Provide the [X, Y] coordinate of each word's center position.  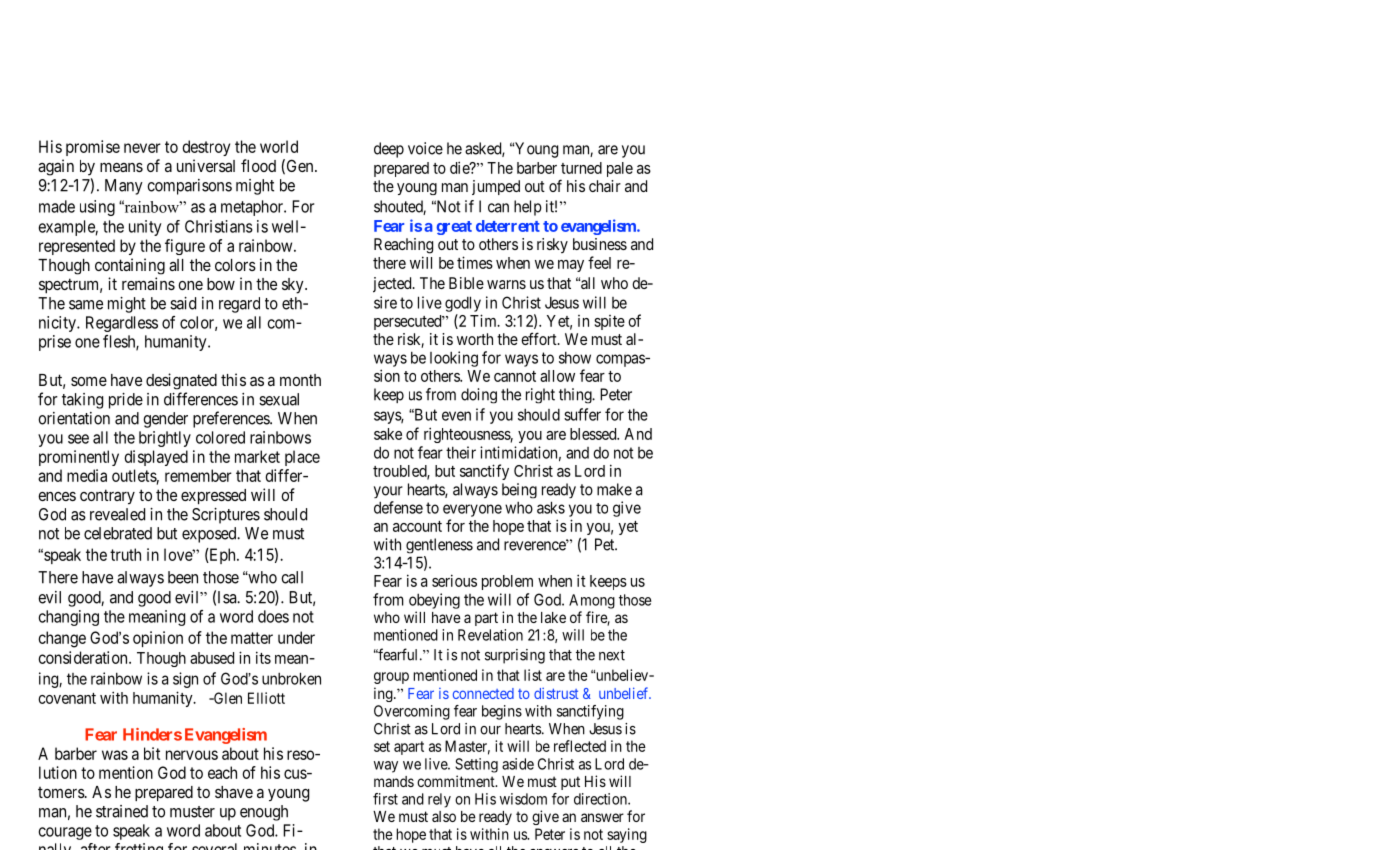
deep [389, 150]
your [388, 492]
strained [122, 811]
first [385, 799]
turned [581, 168]
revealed [117, 514]
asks [551, 507]
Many [124, 187]
